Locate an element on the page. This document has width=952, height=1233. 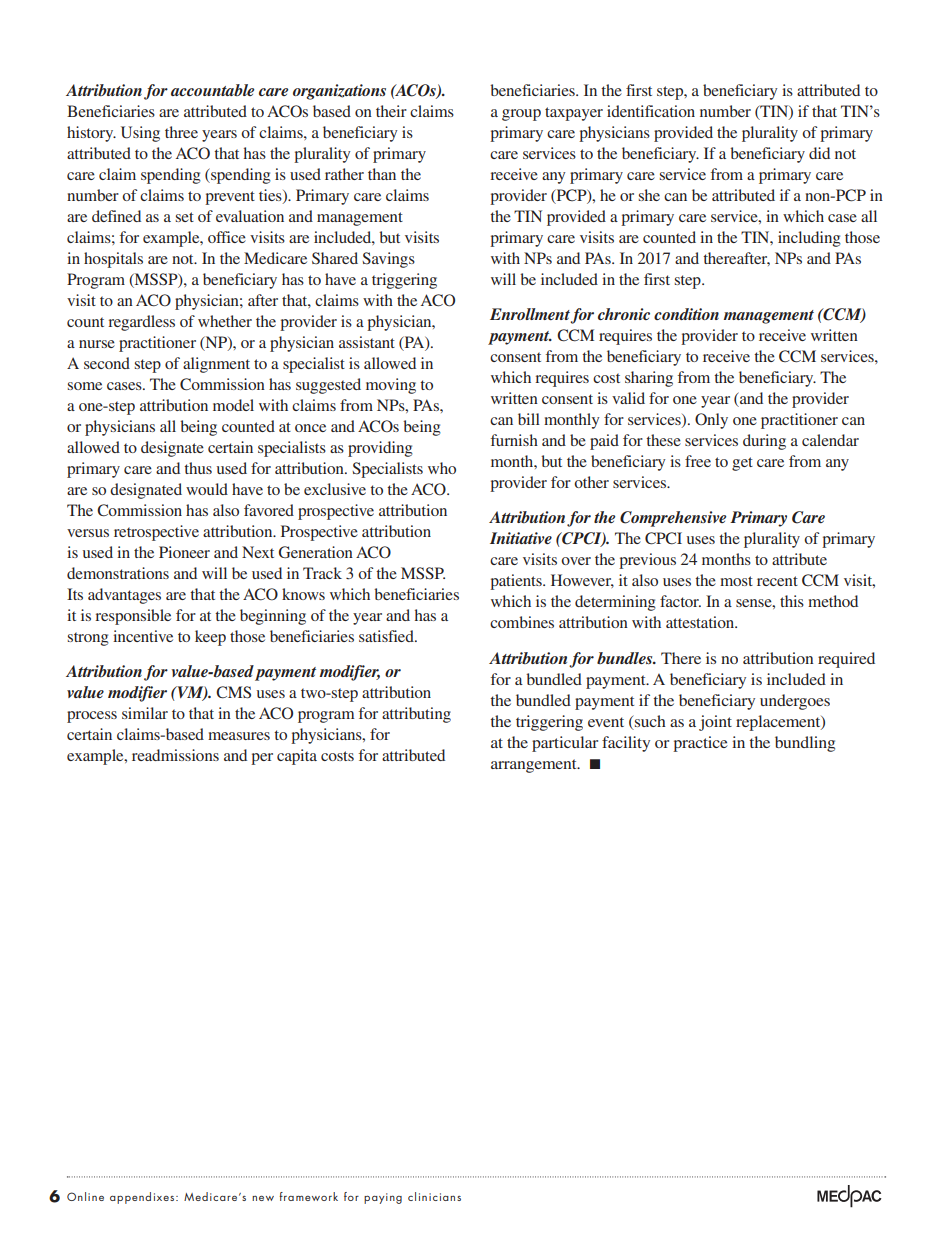
Initiative is located at coordinates (521, 538).
